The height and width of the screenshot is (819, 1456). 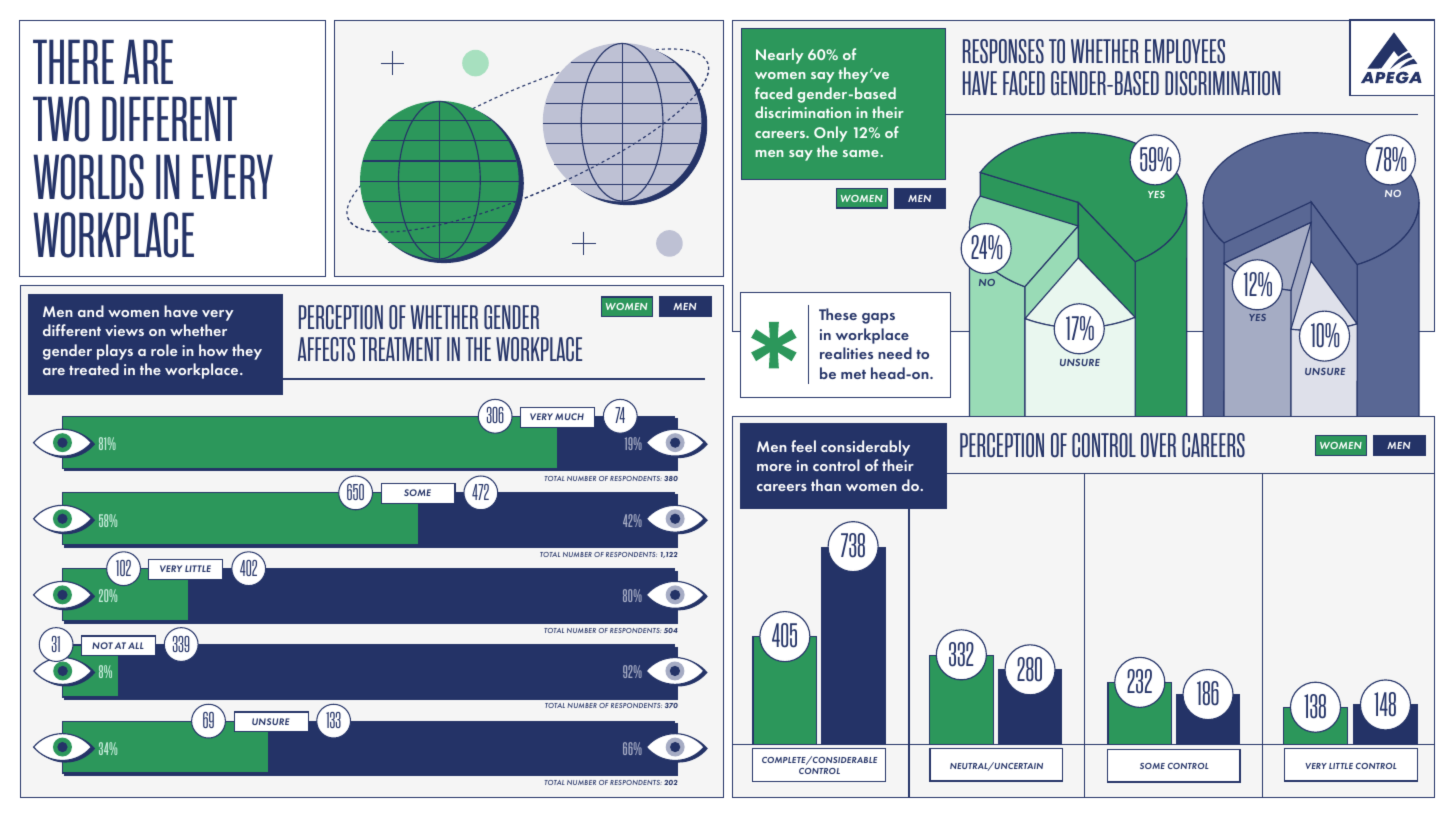 What do you see at coordinates (102, 645) in the screenshot?
I see `NOT` at bounding box center [102, 645].
